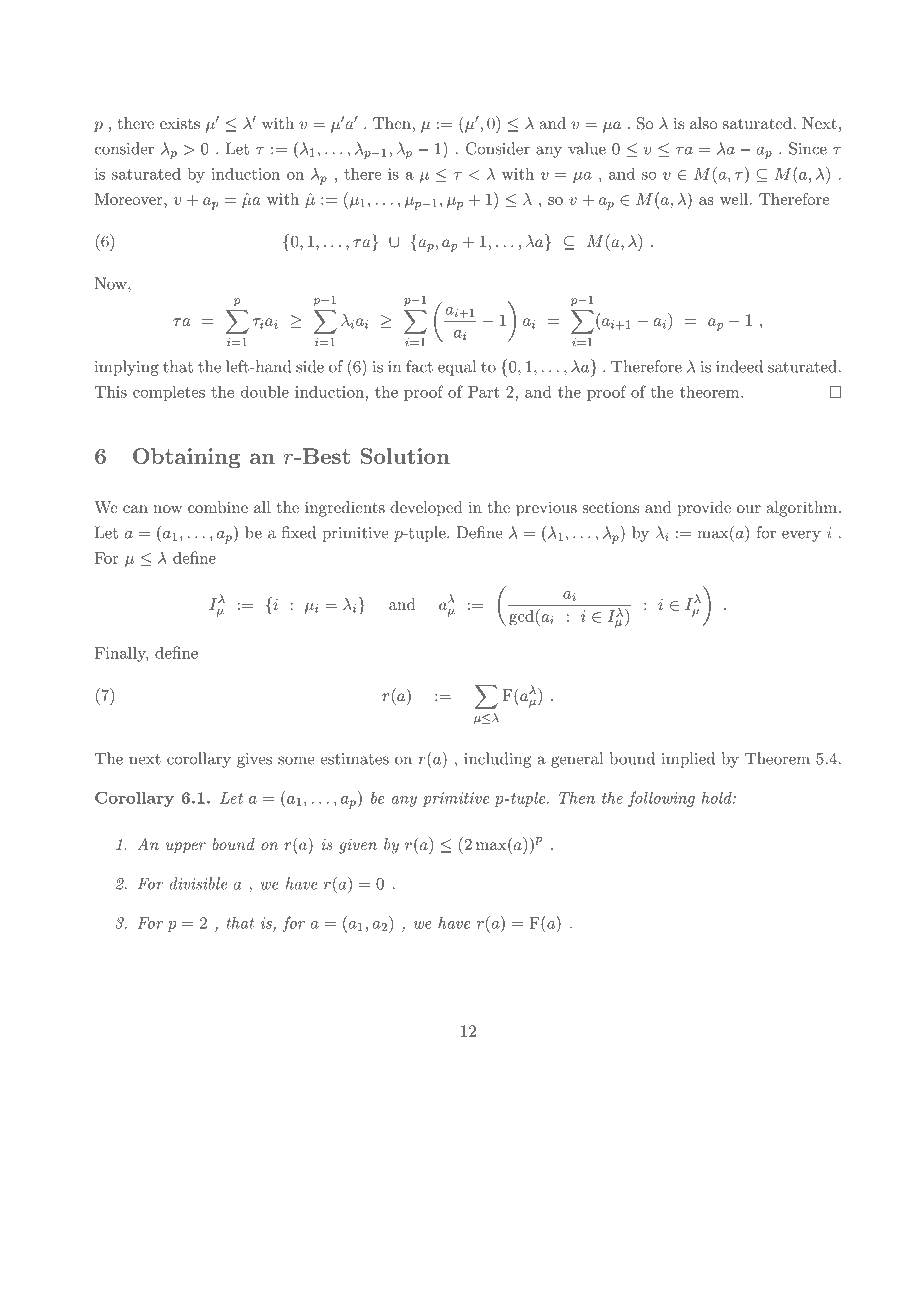 The height and width of the screenshot is (1308, 924). I want to click on given, so click(358, 846).
